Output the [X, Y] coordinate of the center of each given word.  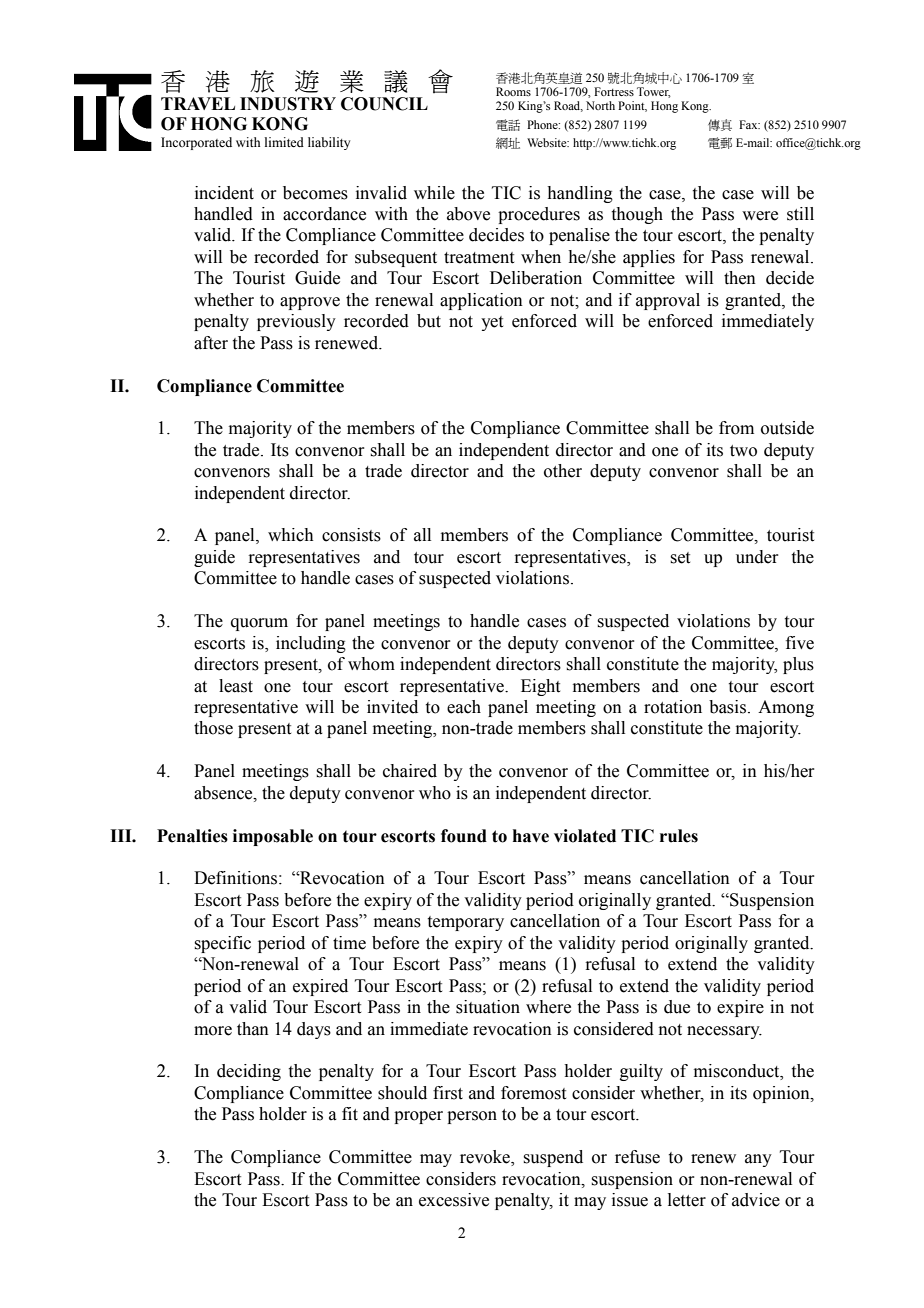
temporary [466, 923]
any [758, 1160]
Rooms [513, 91]
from [736, 428]
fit [350, 1114]
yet [492, 323]
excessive [454, 1200]
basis [729, 707]
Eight [540, 687]
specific [222, 944]
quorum [259, 624]
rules [679, 836]
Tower [654, 92]
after [211, 343]
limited [284, 142]
